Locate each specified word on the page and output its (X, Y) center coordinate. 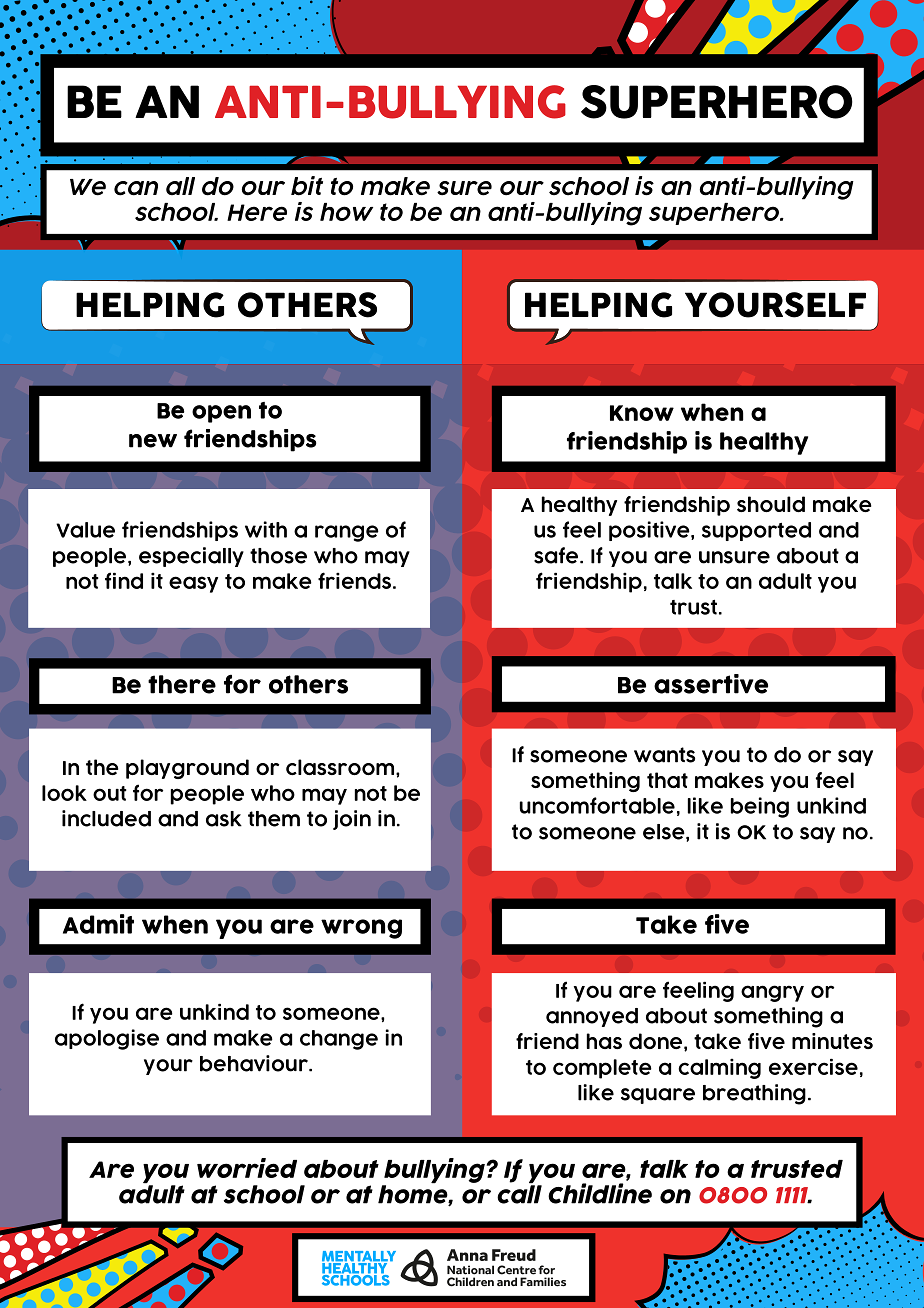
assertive (711, 684)
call (519, 1193)
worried (247, 1168)
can (136, 188)
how (346, 212)
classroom (341, 767)
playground (187, 769)
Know (642, 413)
